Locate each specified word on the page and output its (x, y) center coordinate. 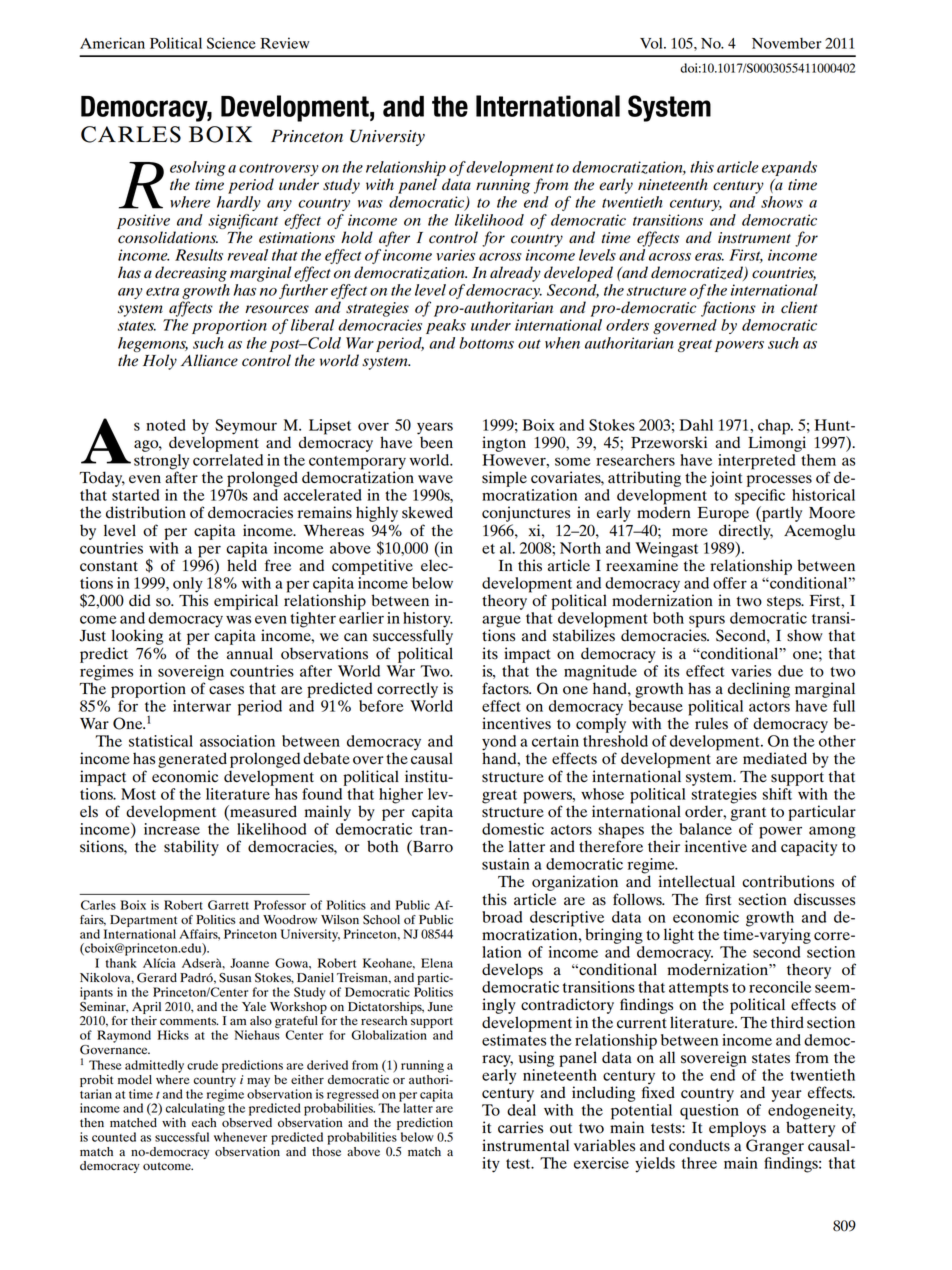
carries (520, 1127)
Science (231, 43)
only (188, 586)
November (786, 43)
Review (285, 43)
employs (737, 1129)
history (428, 621)
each (204, 1122)
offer (730, 583)
